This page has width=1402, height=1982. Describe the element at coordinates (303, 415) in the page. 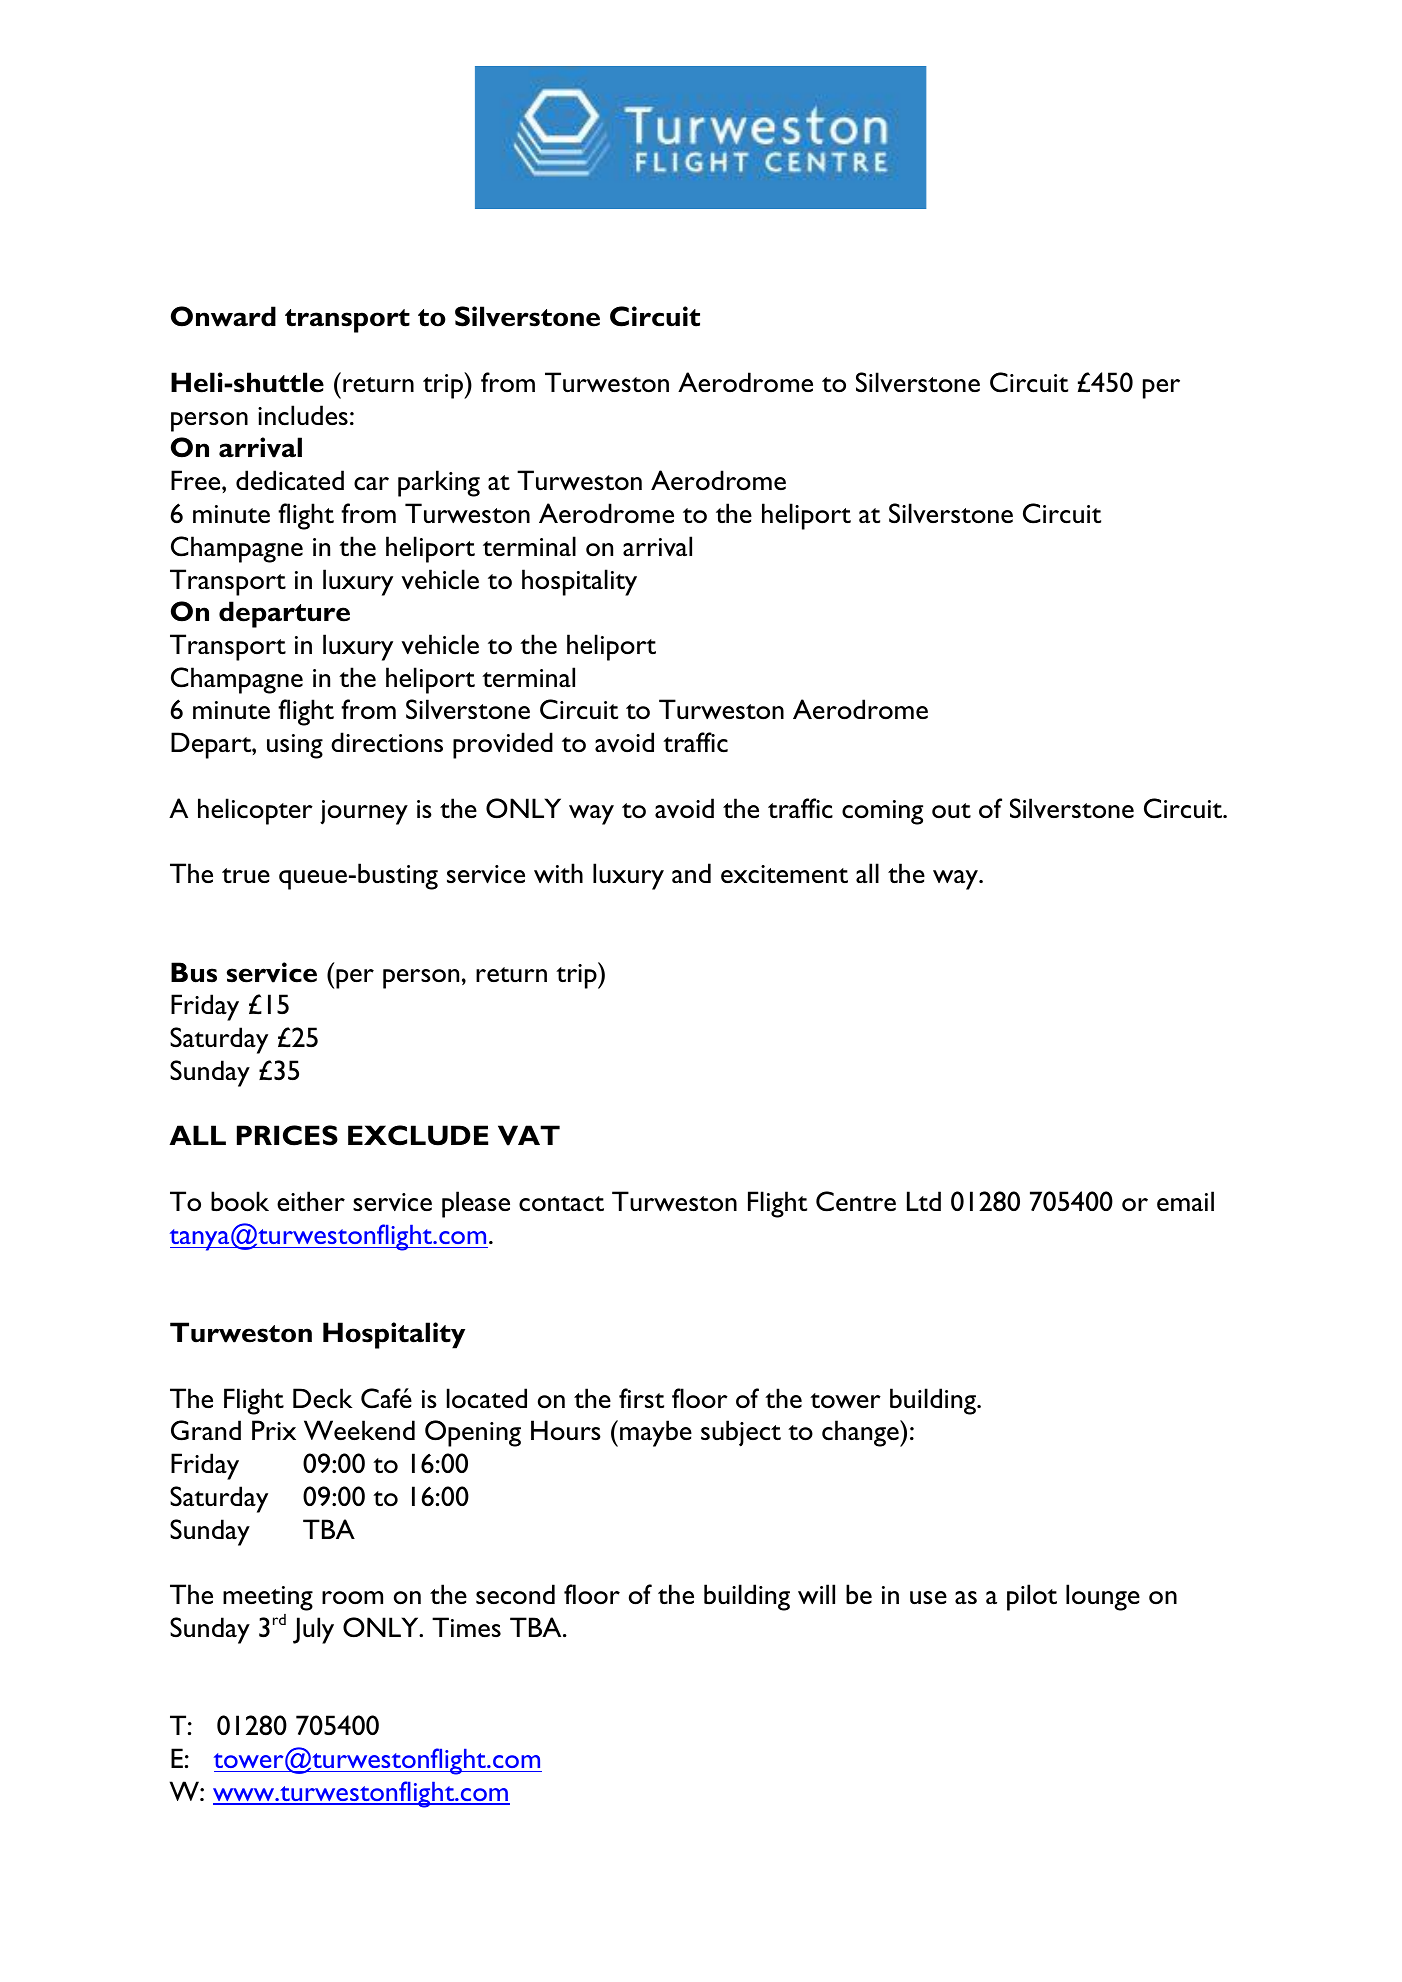

I see `includes` at that location.
